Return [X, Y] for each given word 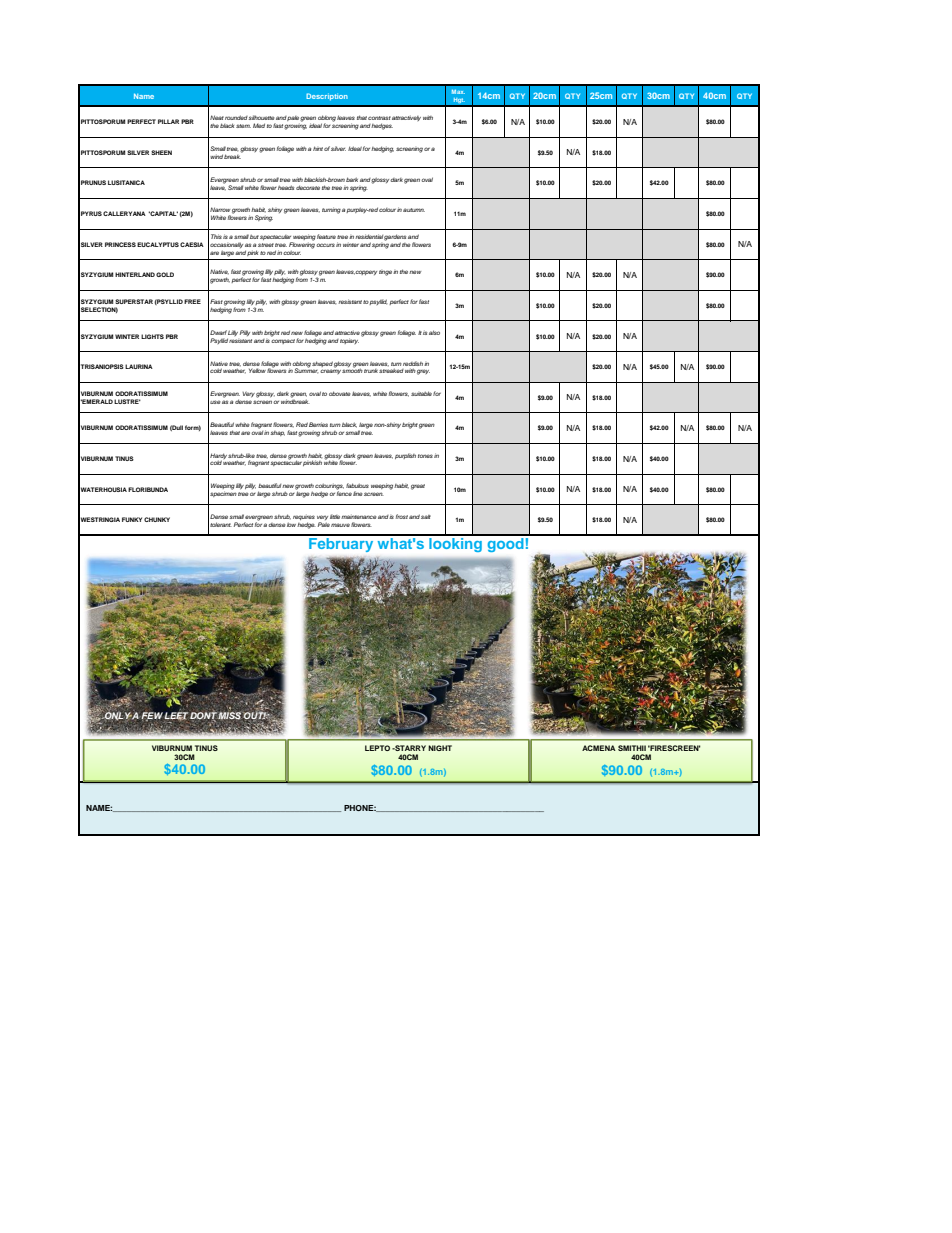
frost [402, 516]
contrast [379, 118]
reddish [413, 363]
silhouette [261, 117]
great [418, 487]
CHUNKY [157, 519]
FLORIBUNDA [148, 489]
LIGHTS [152, 336]
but [254, 236]
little [335, 516]
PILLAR [168, 121]
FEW [152, 716]
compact [283, 340]
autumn [414, 210]
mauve [340, 525]
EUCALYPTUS [158, 244]
